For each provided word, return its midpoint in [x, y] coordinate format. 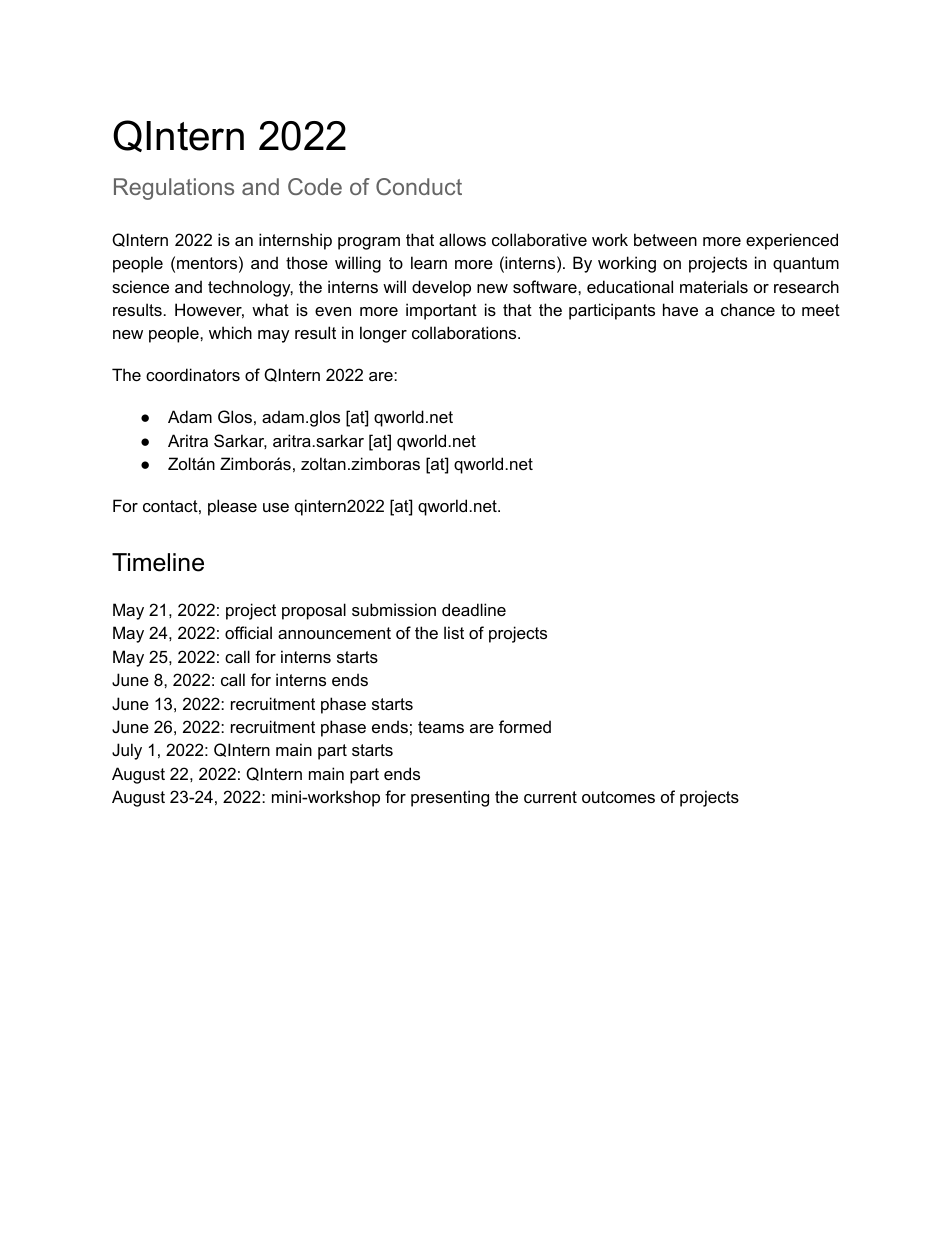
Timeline [158, 562]
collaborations [465, 332]
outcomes [618, 797]
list [454, 632]
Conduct [419, 186]
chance [748, 309]
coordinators [193, 374]
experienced [792, 241]
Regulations [174, 189]
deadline [474, 609]
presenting [450, 798]
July [127, 751]
